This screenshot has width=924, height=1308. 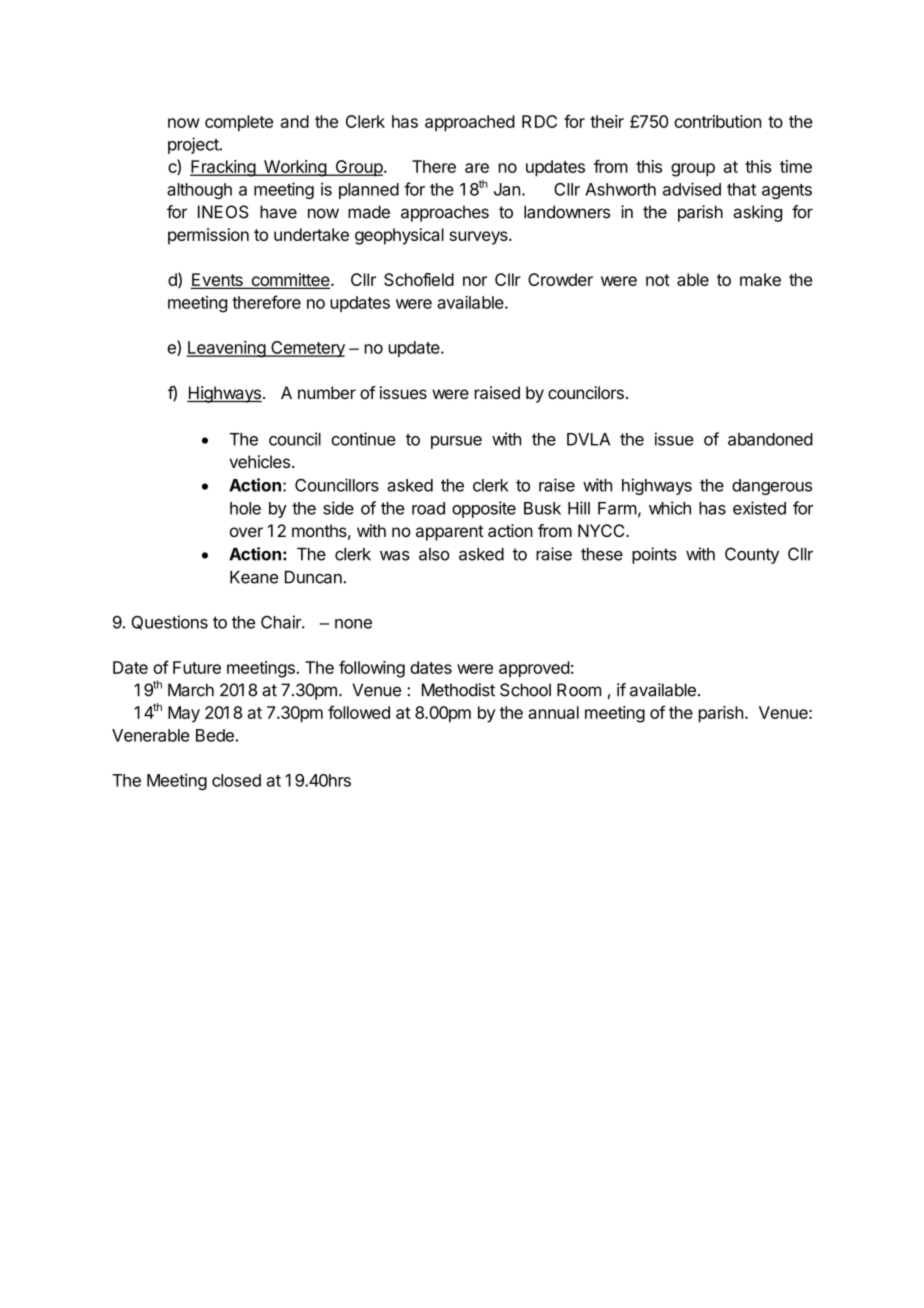 What do you see at coordinates (239, 123) in the screenshot?
I see `complete` at bounding box center [239, 123].
